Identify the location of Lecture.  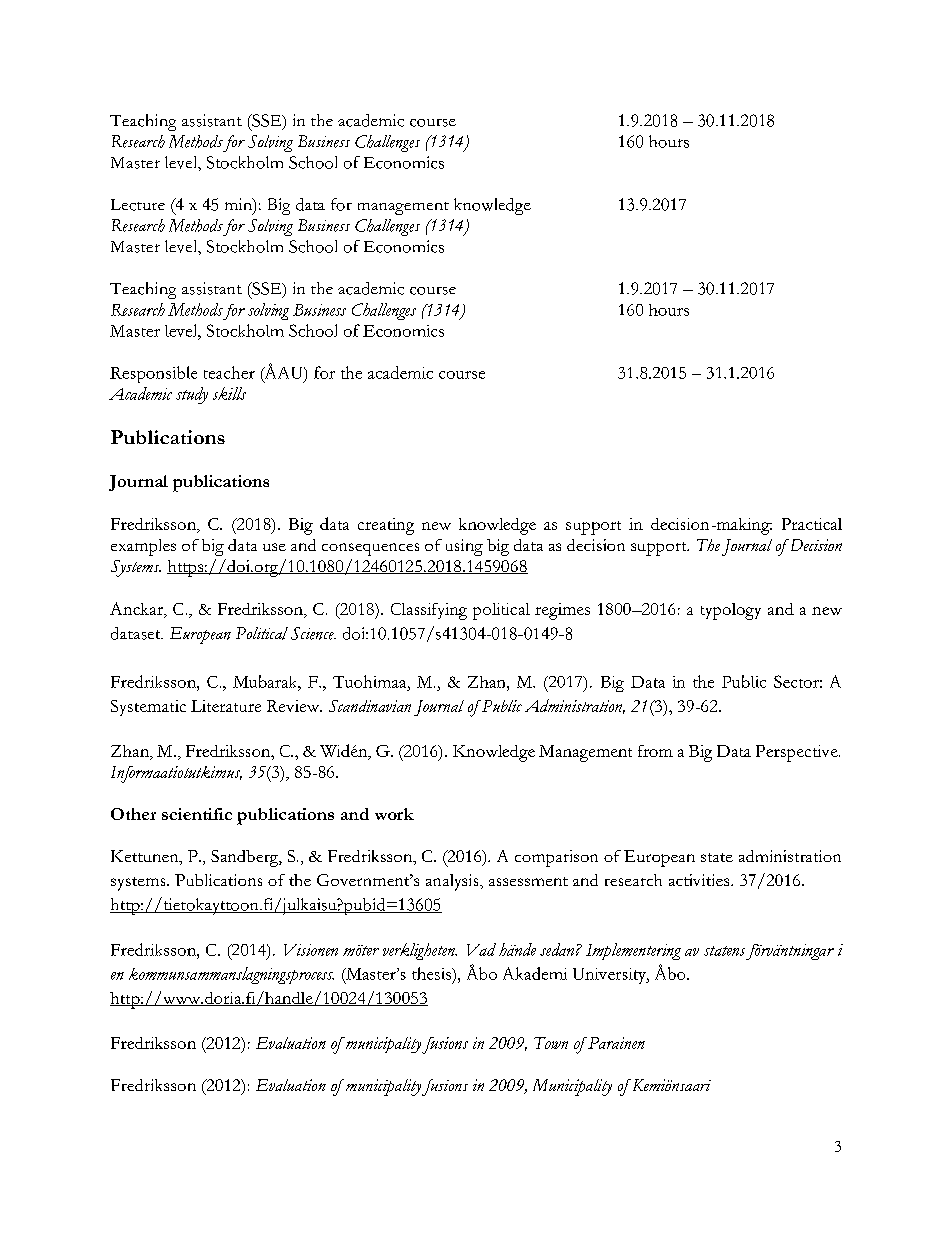
(138, 205).
